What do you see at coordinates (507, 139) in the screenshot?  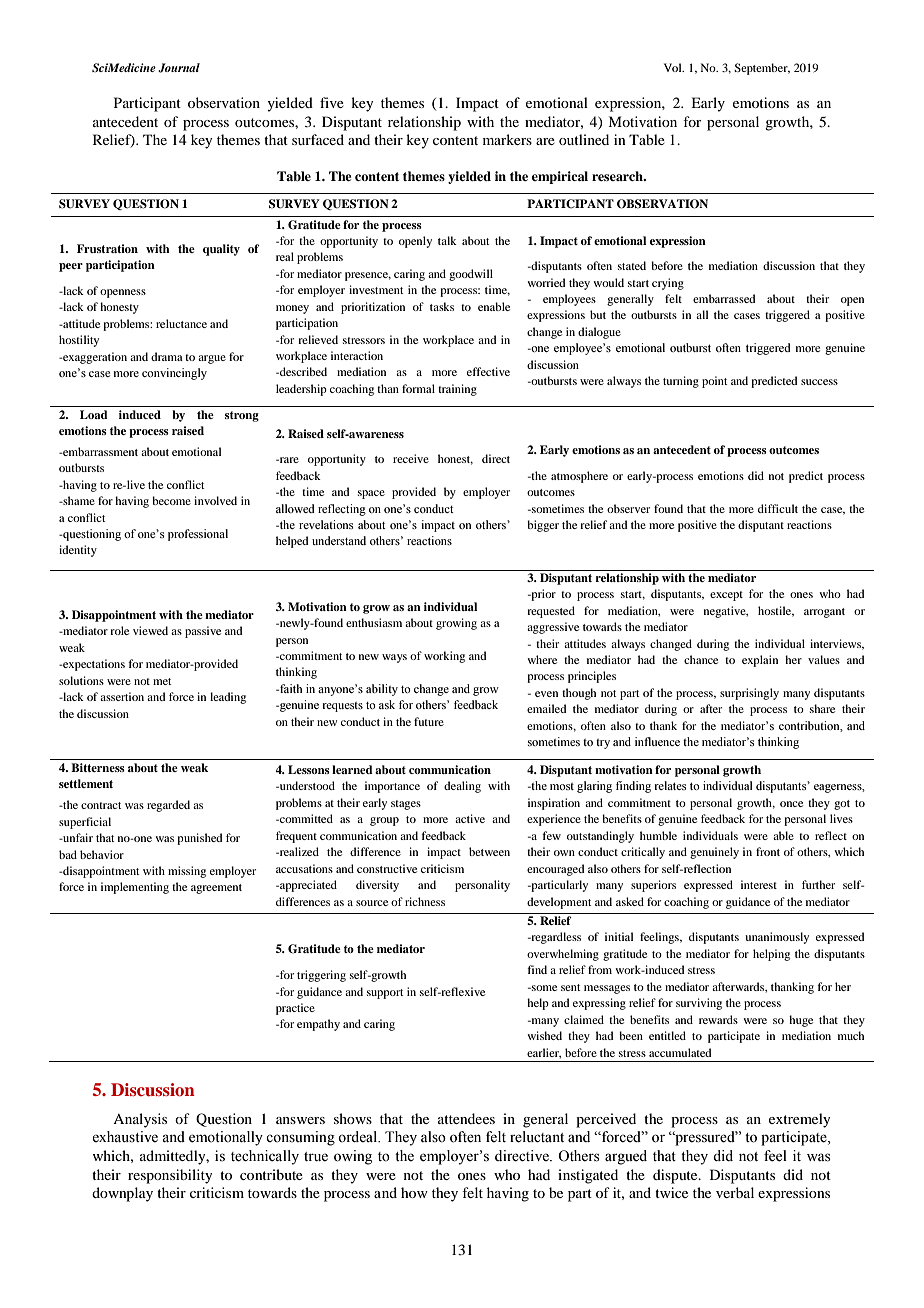 I see `markers` at bounding box center [507, 139].
